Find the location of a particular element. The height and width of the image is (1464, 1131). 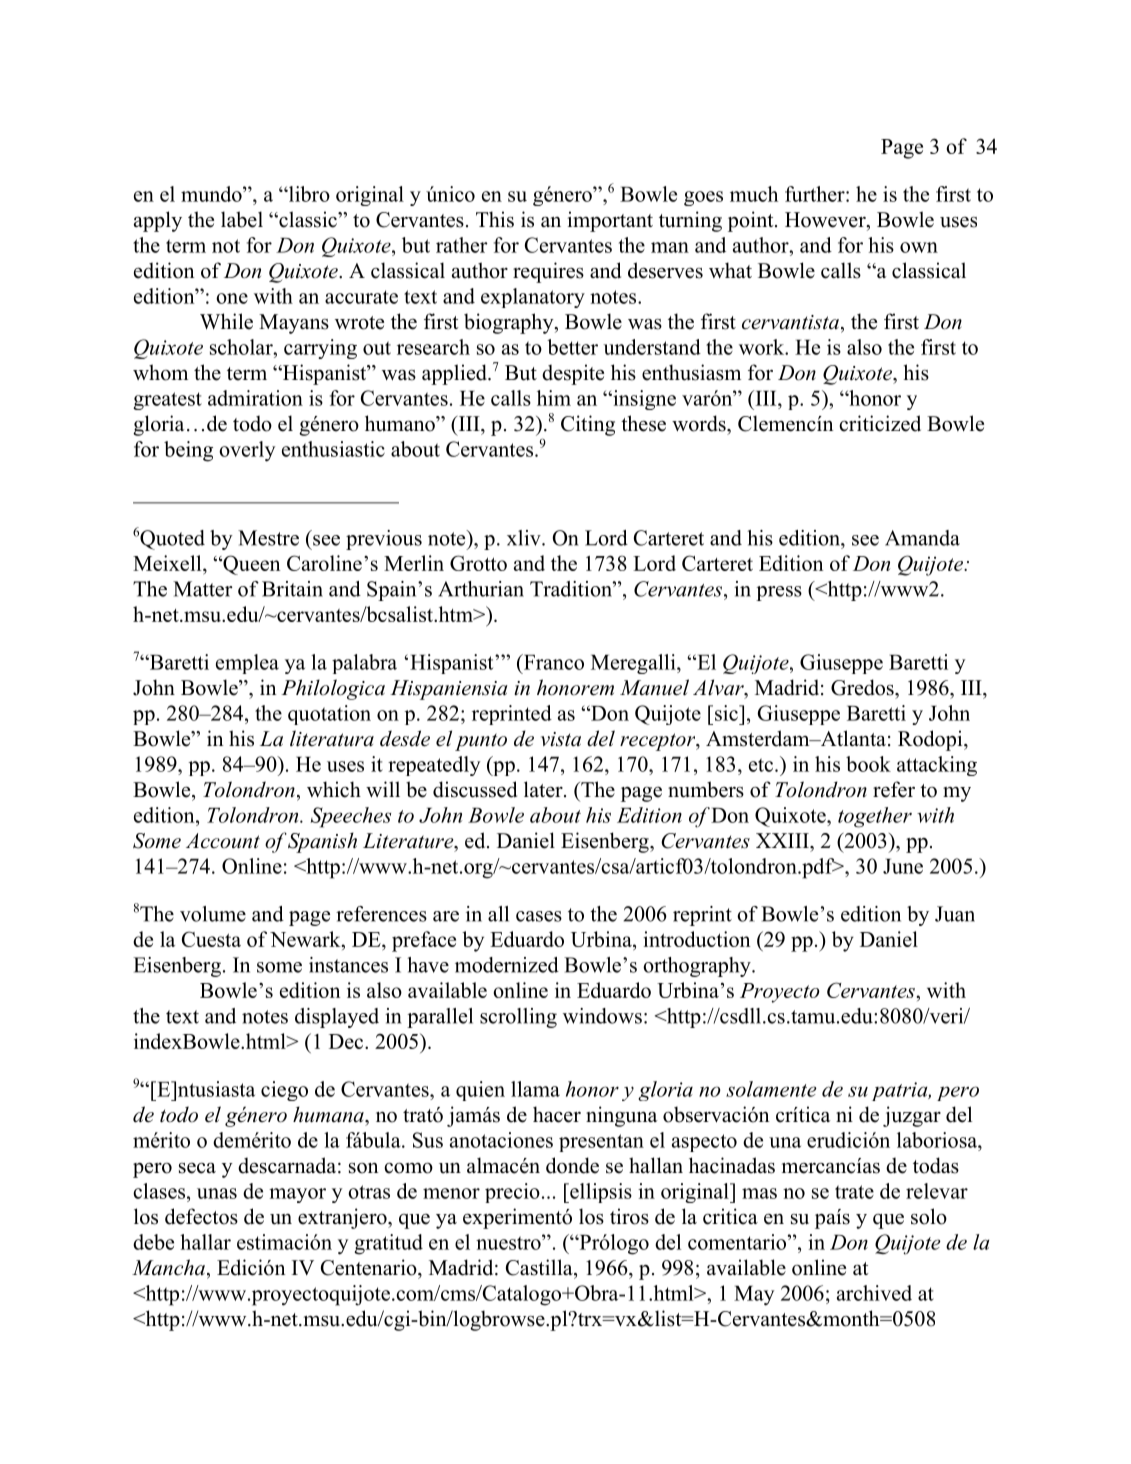

press is located at coordinates (779, 593).
